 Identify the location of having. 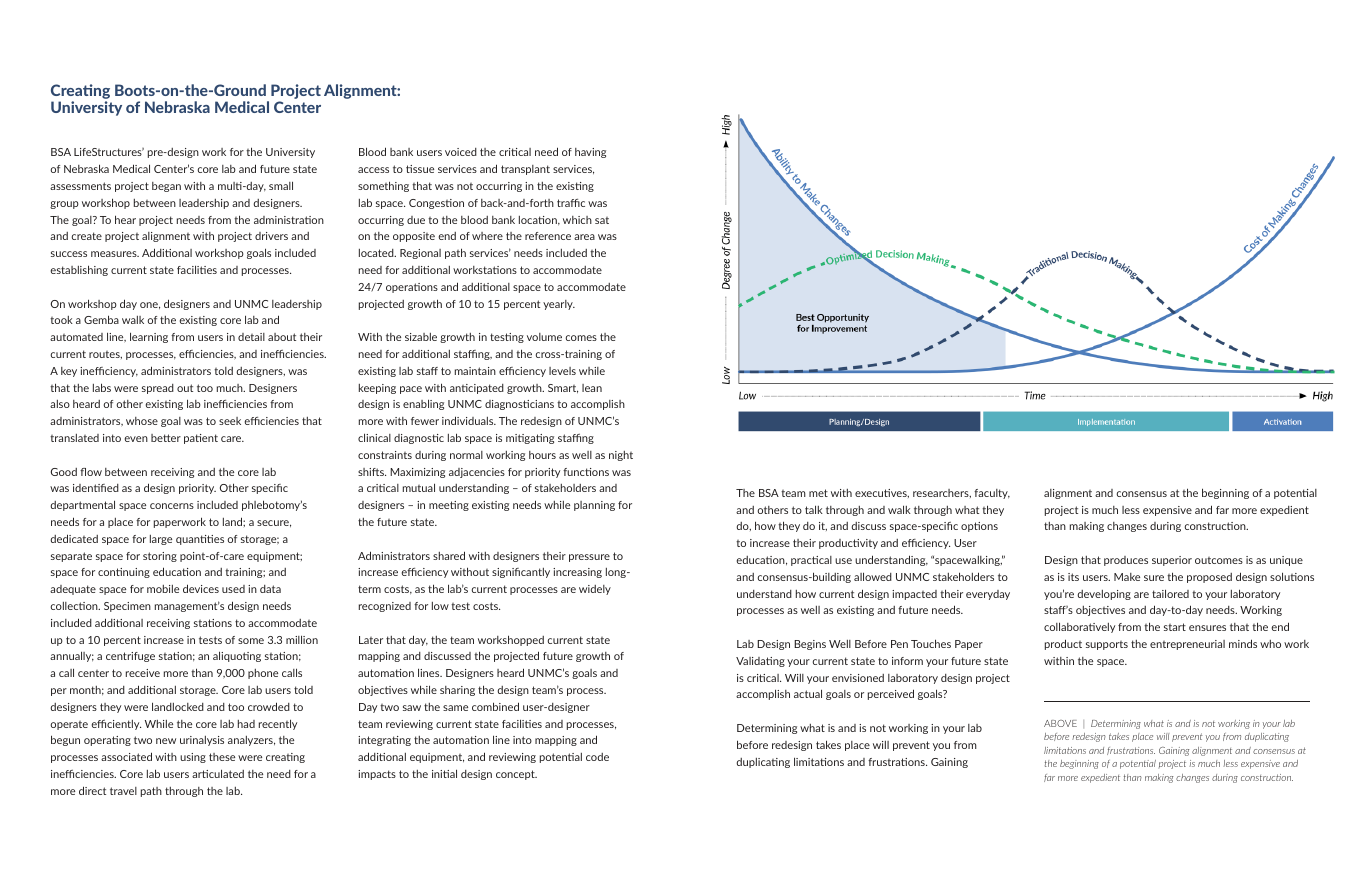
(590, 153).
